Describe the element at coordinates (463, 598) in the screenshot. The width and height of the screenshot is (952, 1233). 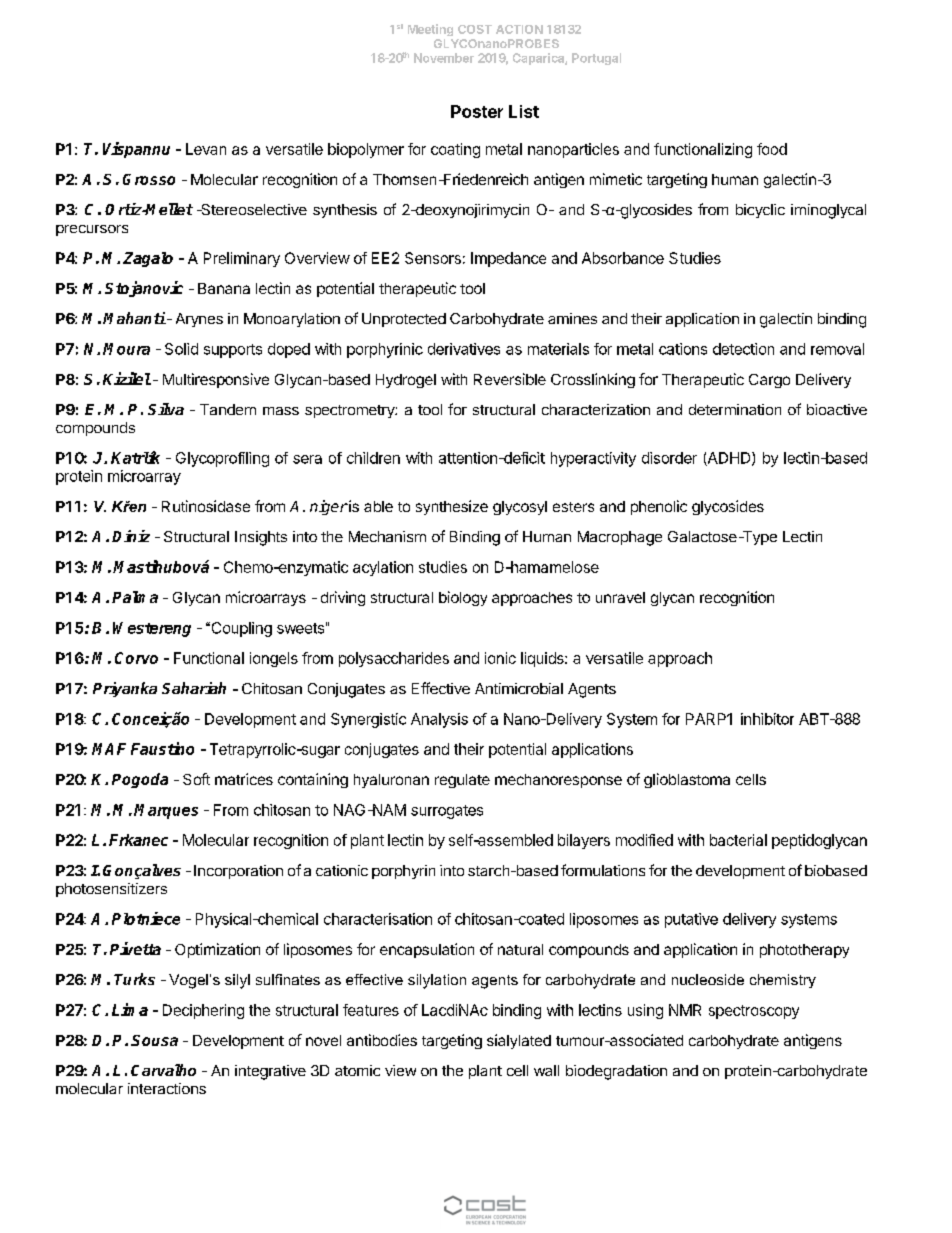
I see `biology` at that location.
